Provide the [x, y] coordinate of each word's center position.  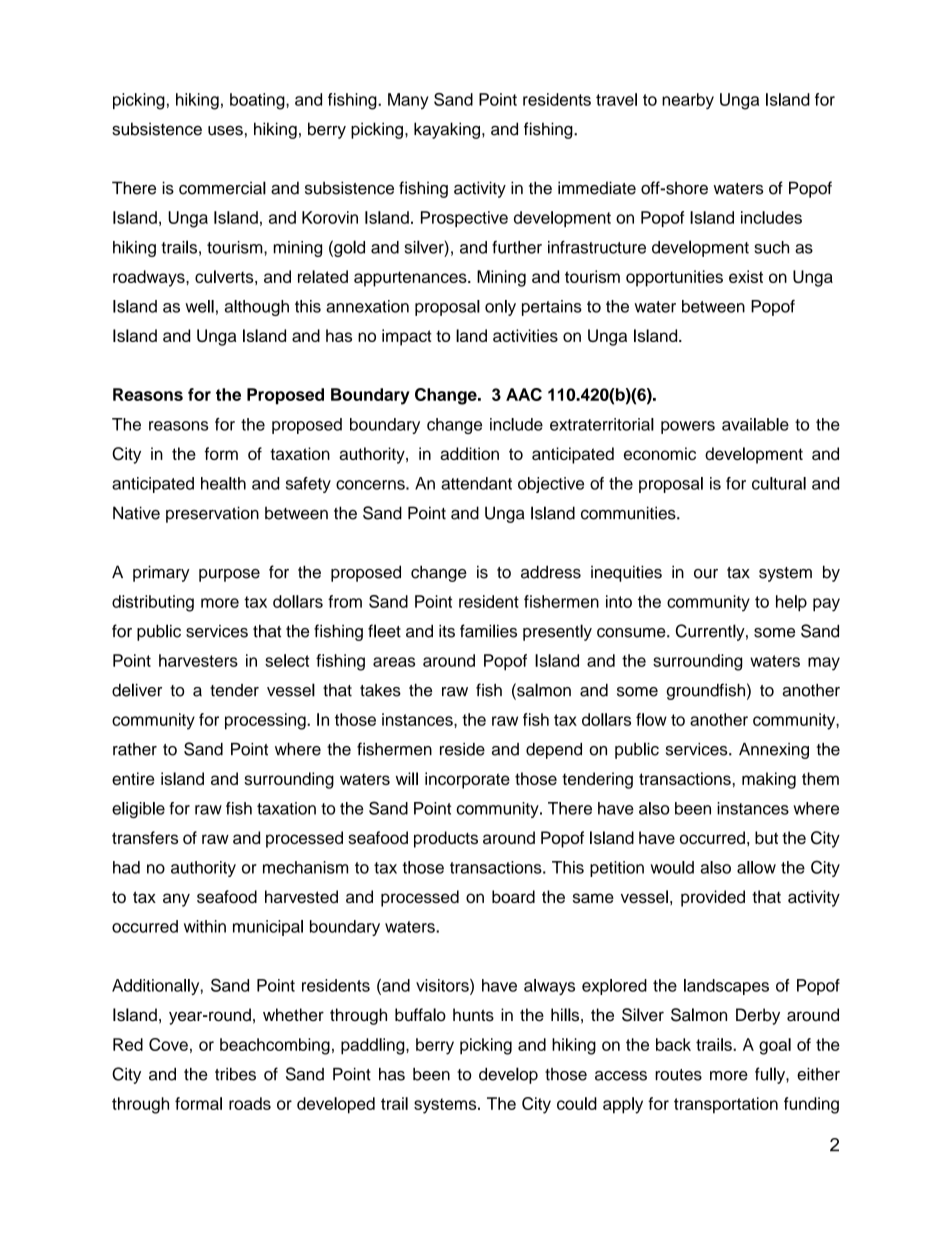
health [223, 483]
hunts [473, 1015]
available [755, 424]
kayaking [448, 130]
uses [225, 131]
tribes [235, 1074]
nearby [688, 101]
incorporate [467, 780]
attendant [476, 483]
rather [135, 749]
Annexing [774, 751]
